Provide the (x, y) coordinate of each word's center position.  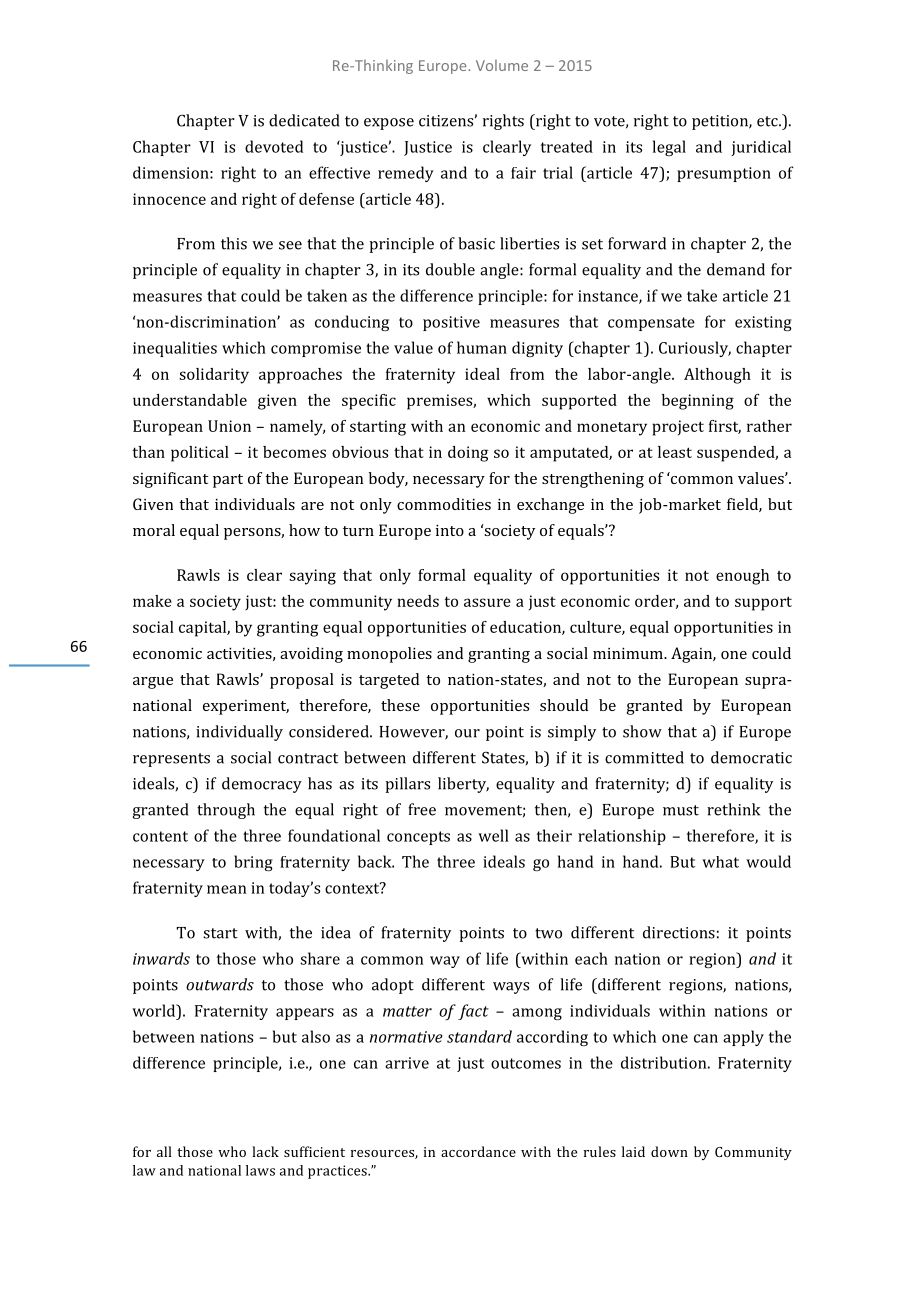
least (675, 452)
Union (229, 426)
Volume (502, 65)
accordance (478, 1151)
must (681, 810)
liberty (463, 785)
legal (669, 148)
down (669, 1151)
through (226, 811)
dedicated (304, 120)
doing (468, 454)
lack (265, 1151)
